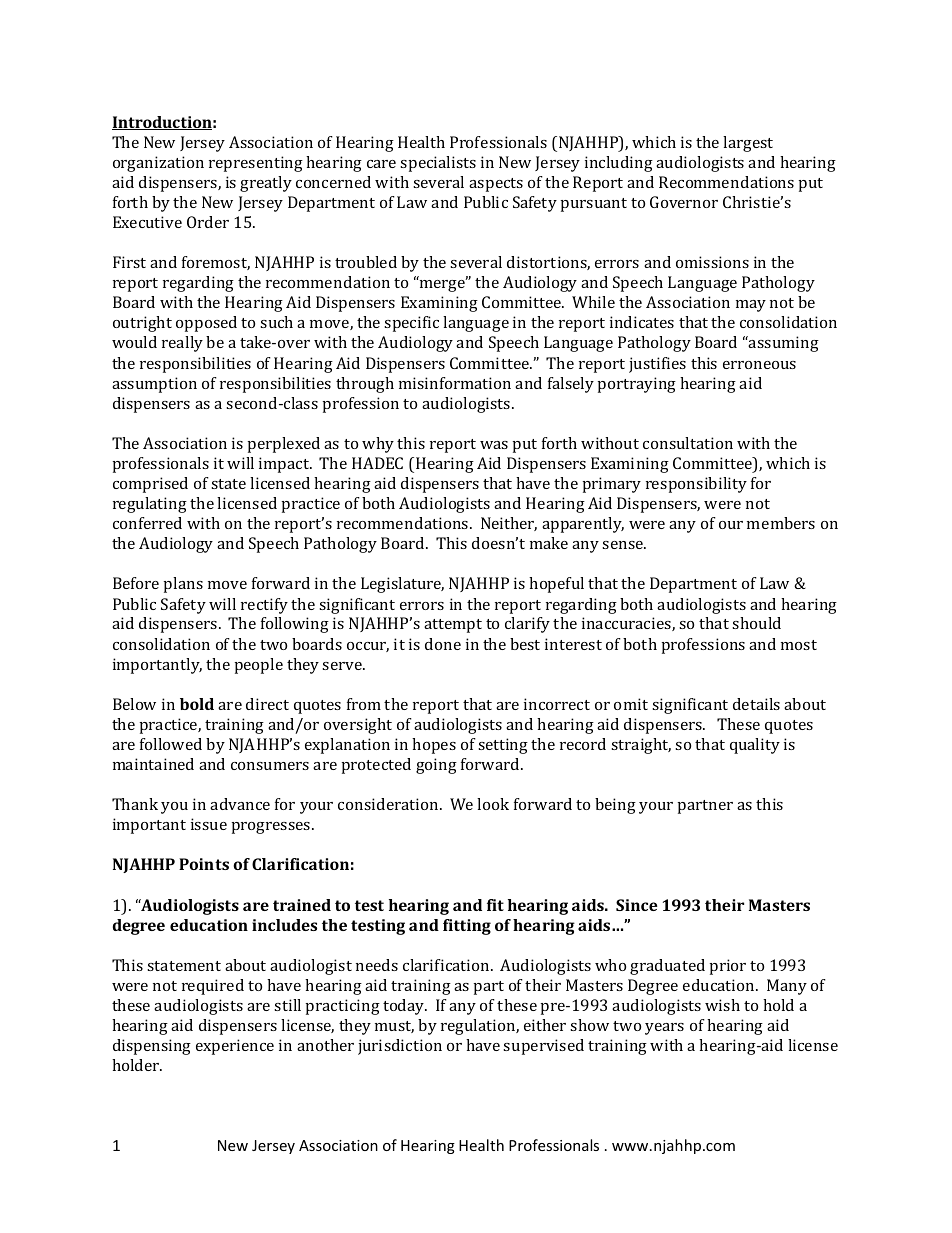 Image resolution: width=952 pixels, height=1233 pixels. I want to click on should, so click(756, 623).
